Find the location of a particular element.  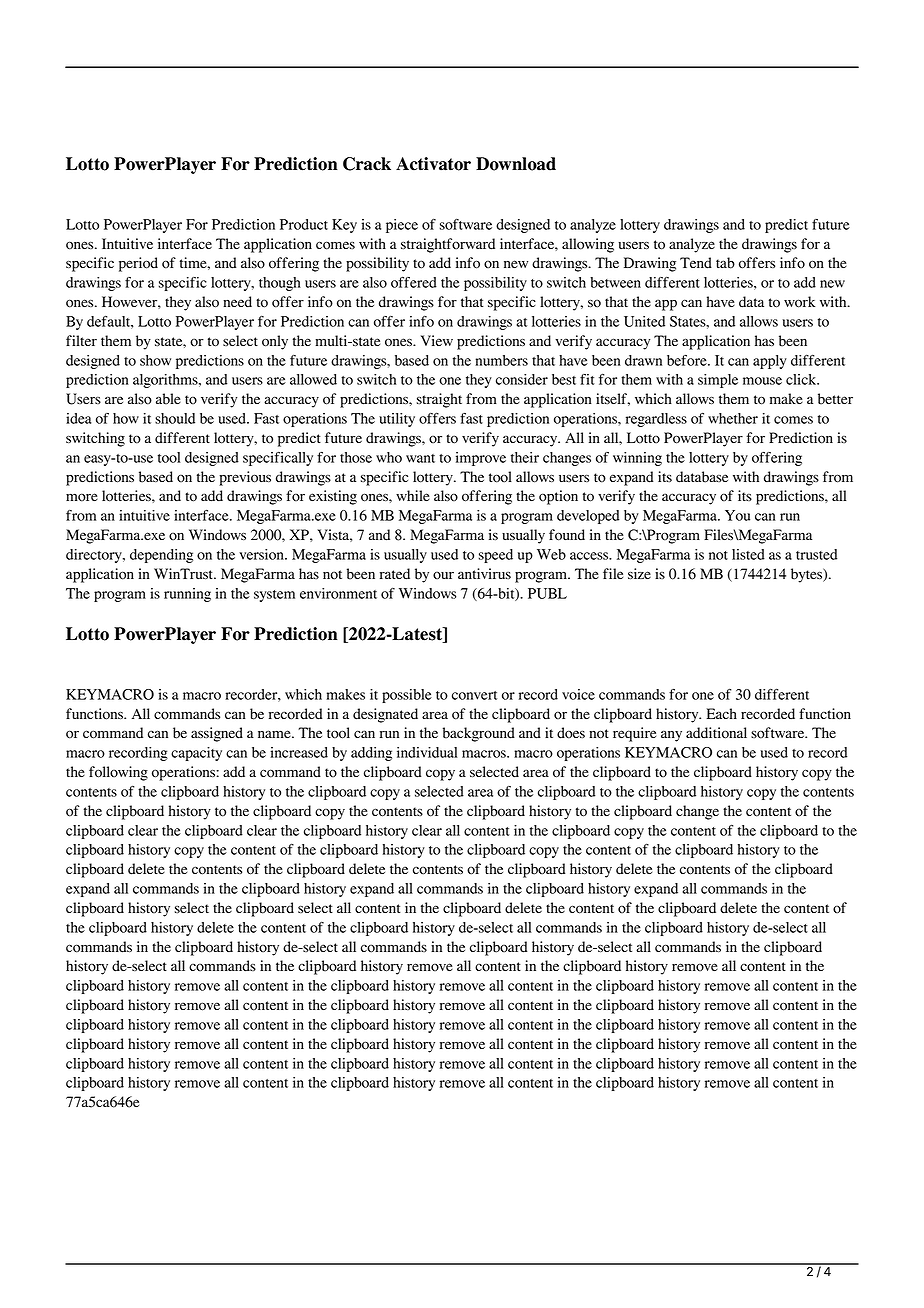

previous is located at coordinates (245, 478).
